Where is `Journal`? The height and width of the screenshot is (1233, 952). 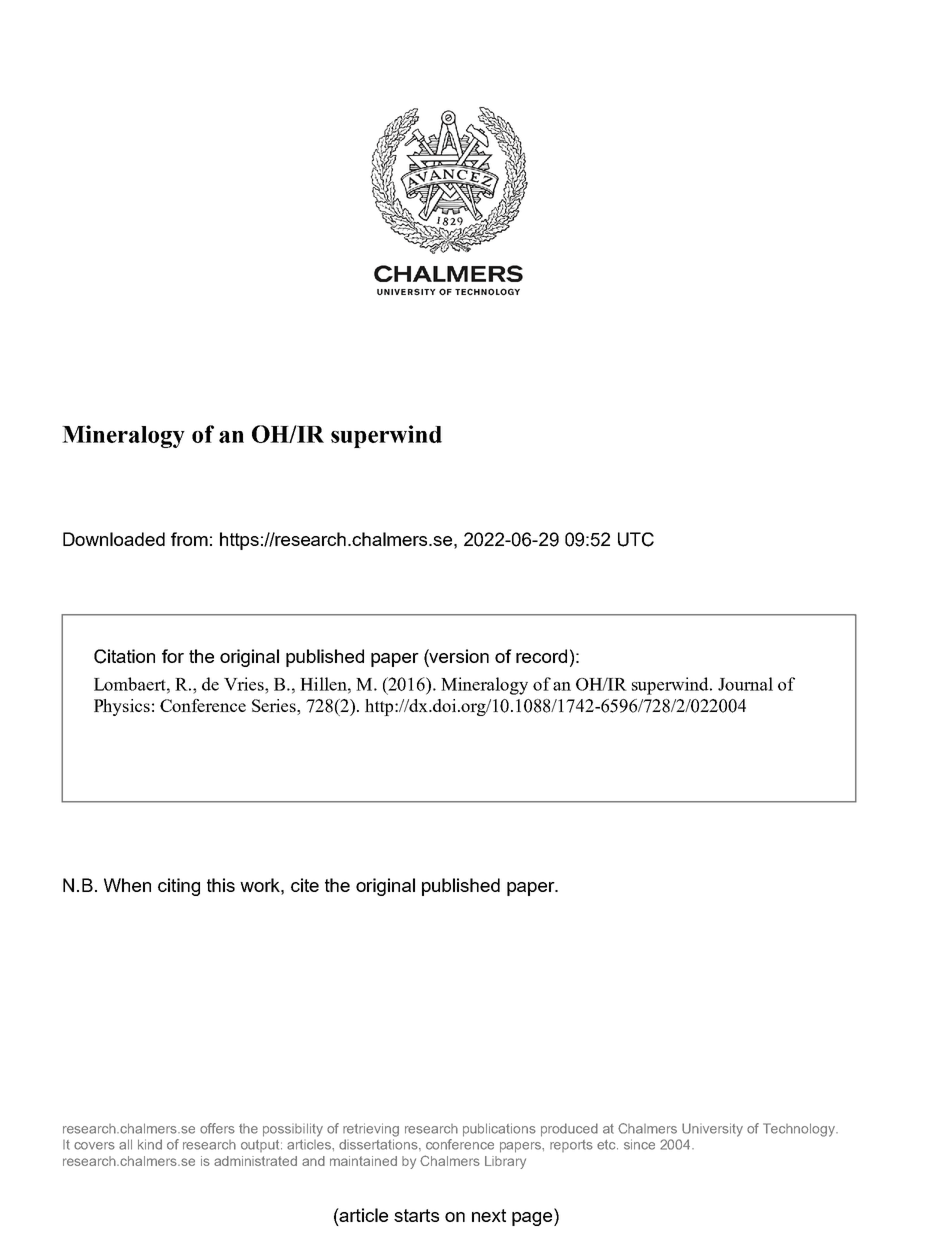
Journal is located at coordinates (745, 684).
